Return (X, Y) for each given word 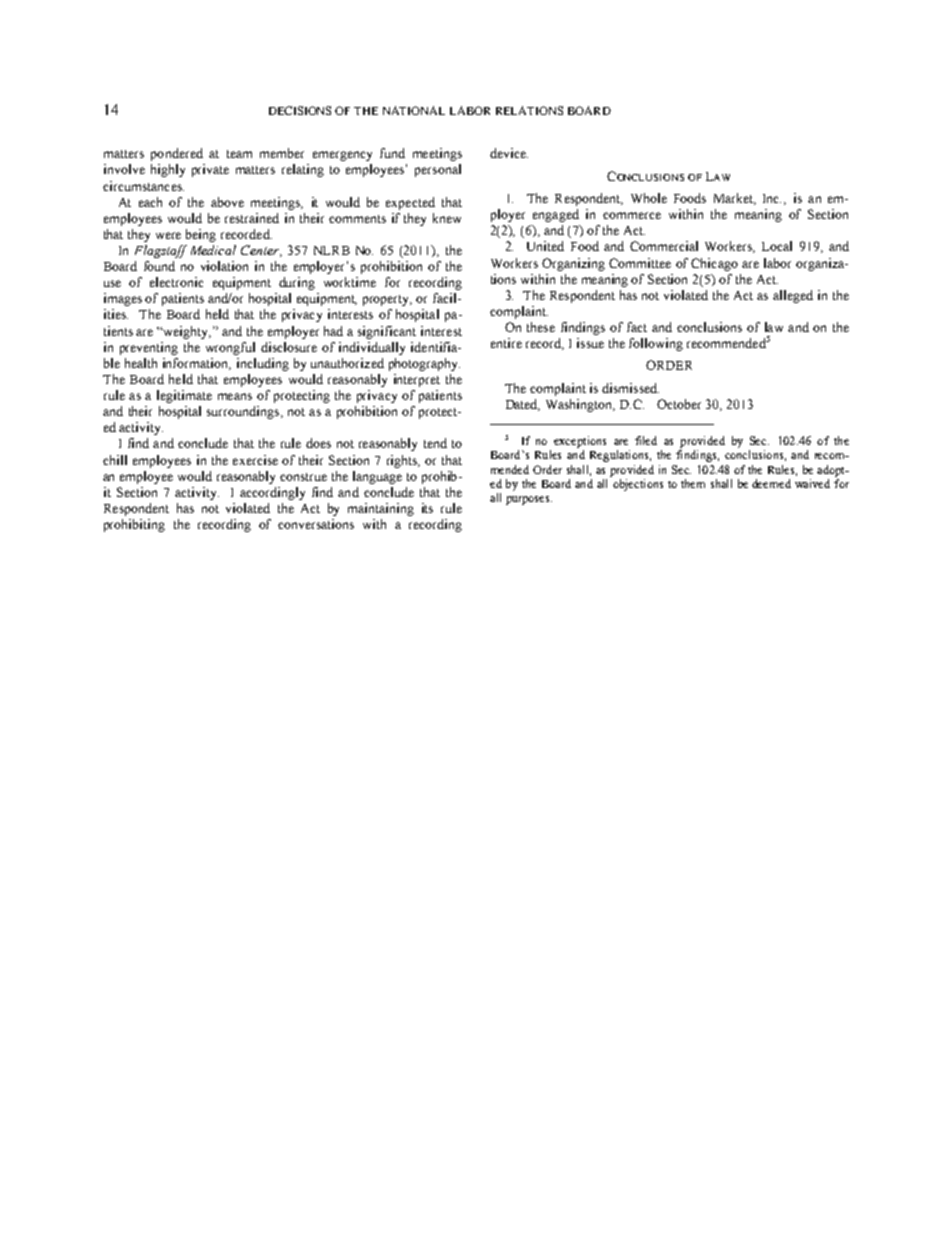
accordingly (272, 493)
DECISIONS (300, 110)
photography (424, 364)
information (197, 364)
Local (777, 246)
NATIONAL (414, 110)
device (509, 153)
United (545, 246)
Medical (213, 250)
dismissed (630, 388)
